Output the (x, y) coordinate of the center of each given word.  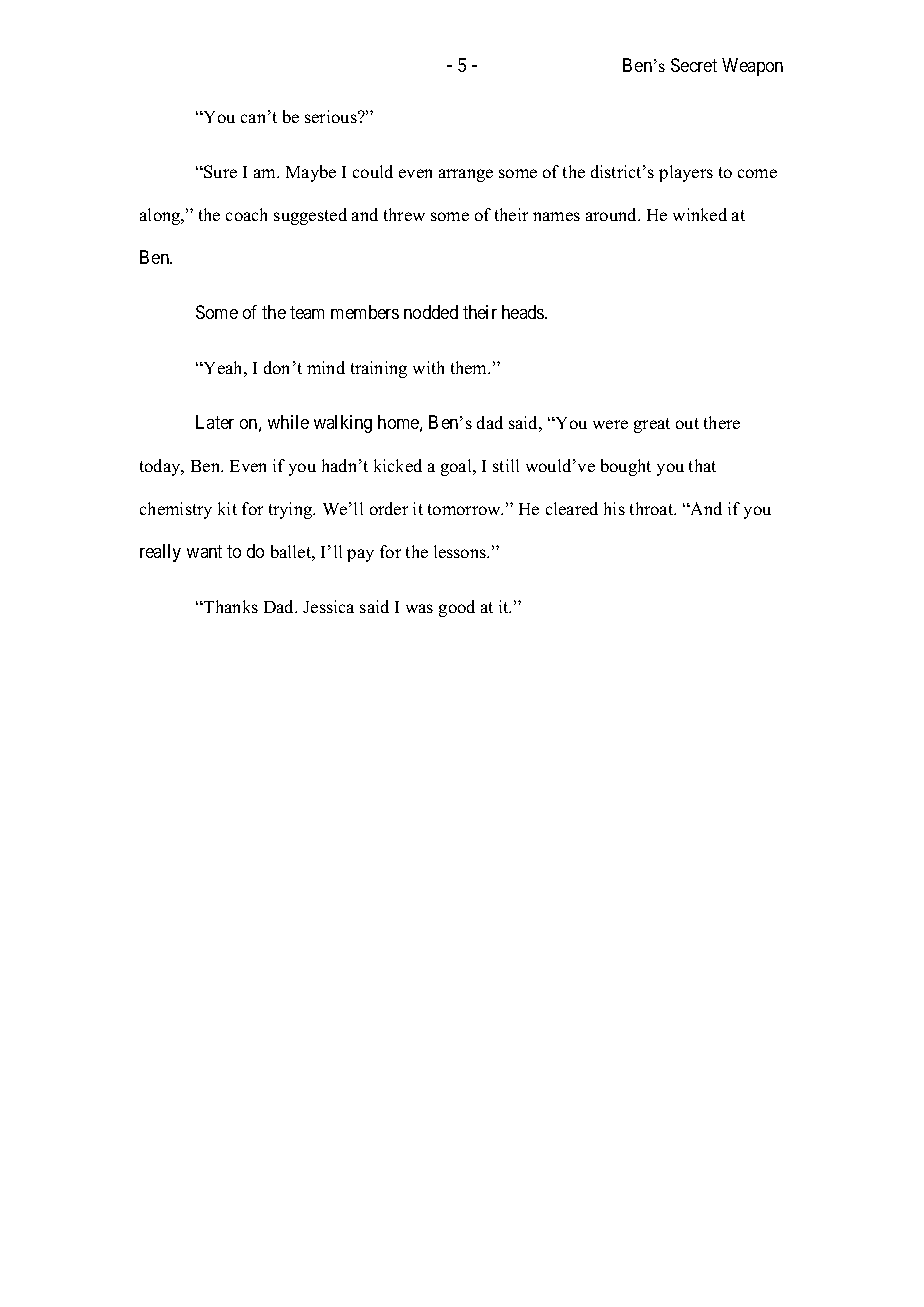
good (457, 608)
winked (700, 214)
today (161, 467)
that (702, 465)
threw (404, 214)
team (307, 312)
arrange (466, 175)
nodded (431, 312)
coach (246, 214)
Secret (694, 65)
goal (457, 467)
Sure (219, 171)
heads (524, 312)
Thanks (230, 606)
